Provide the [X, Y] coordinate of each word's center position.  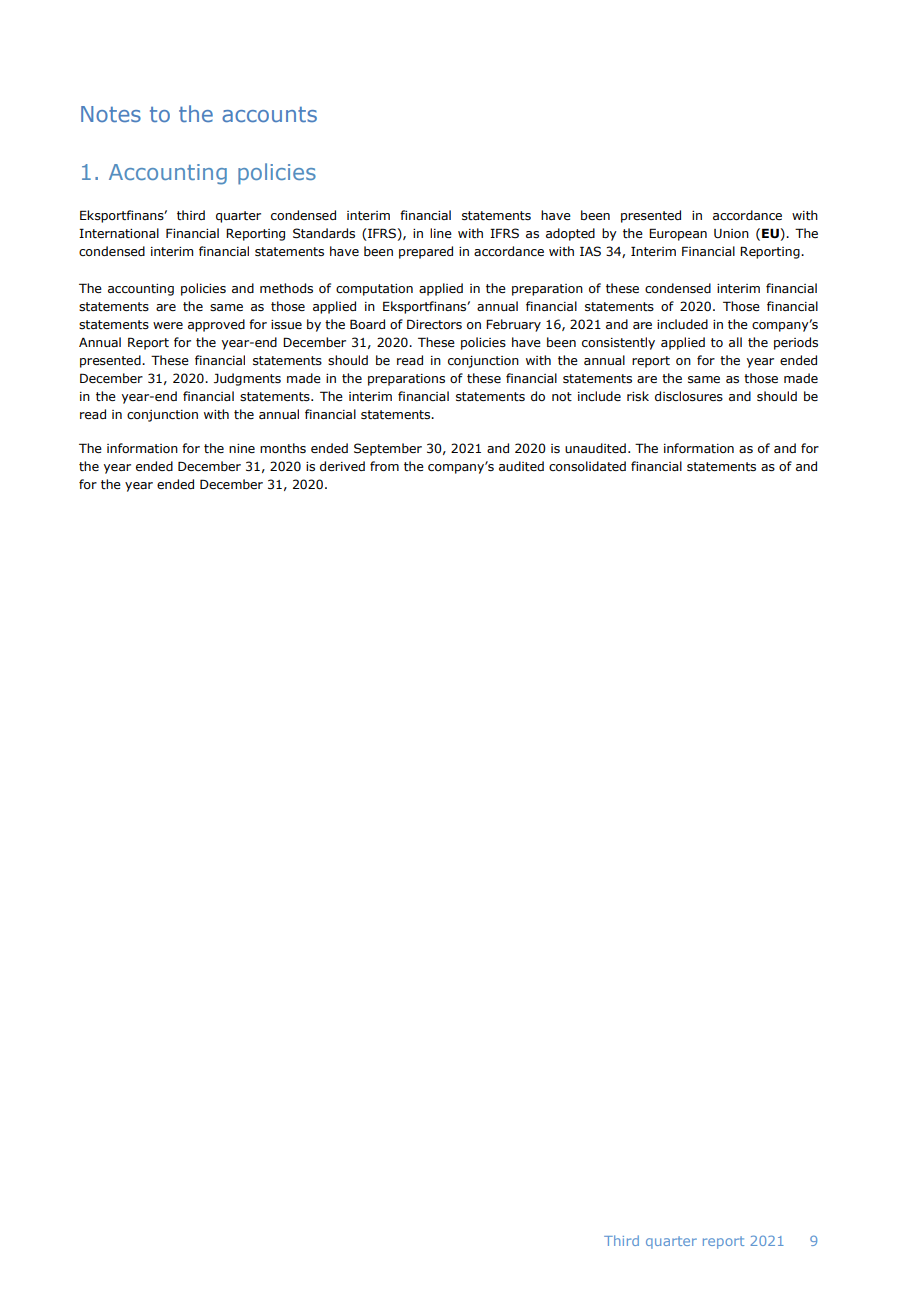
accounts [269, 114]
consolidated [587, 466]
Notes [111, 114]
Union [731, 233]
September [388, 449]
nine [242, 448]
